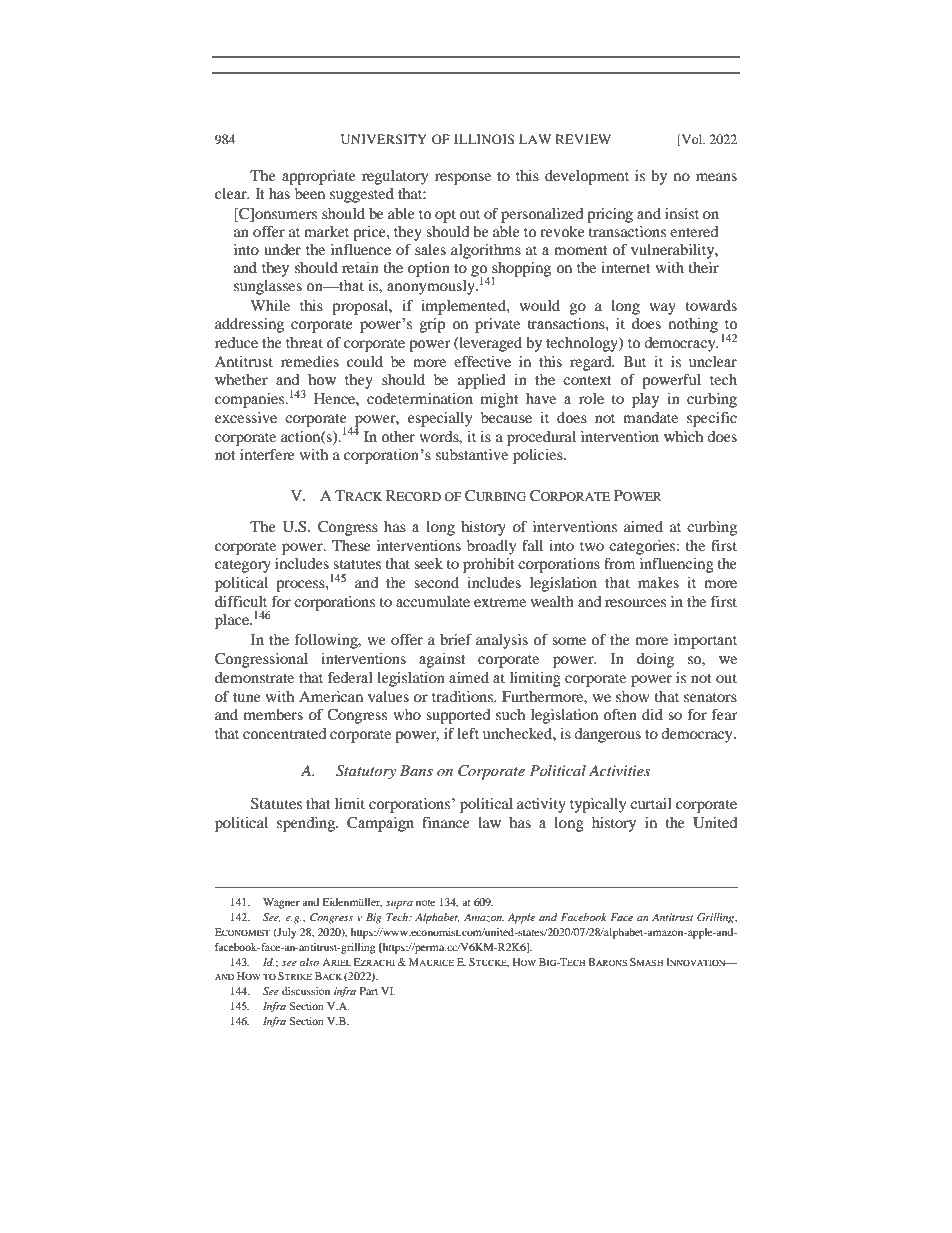  I want to click on effective, so click(482, 361).
